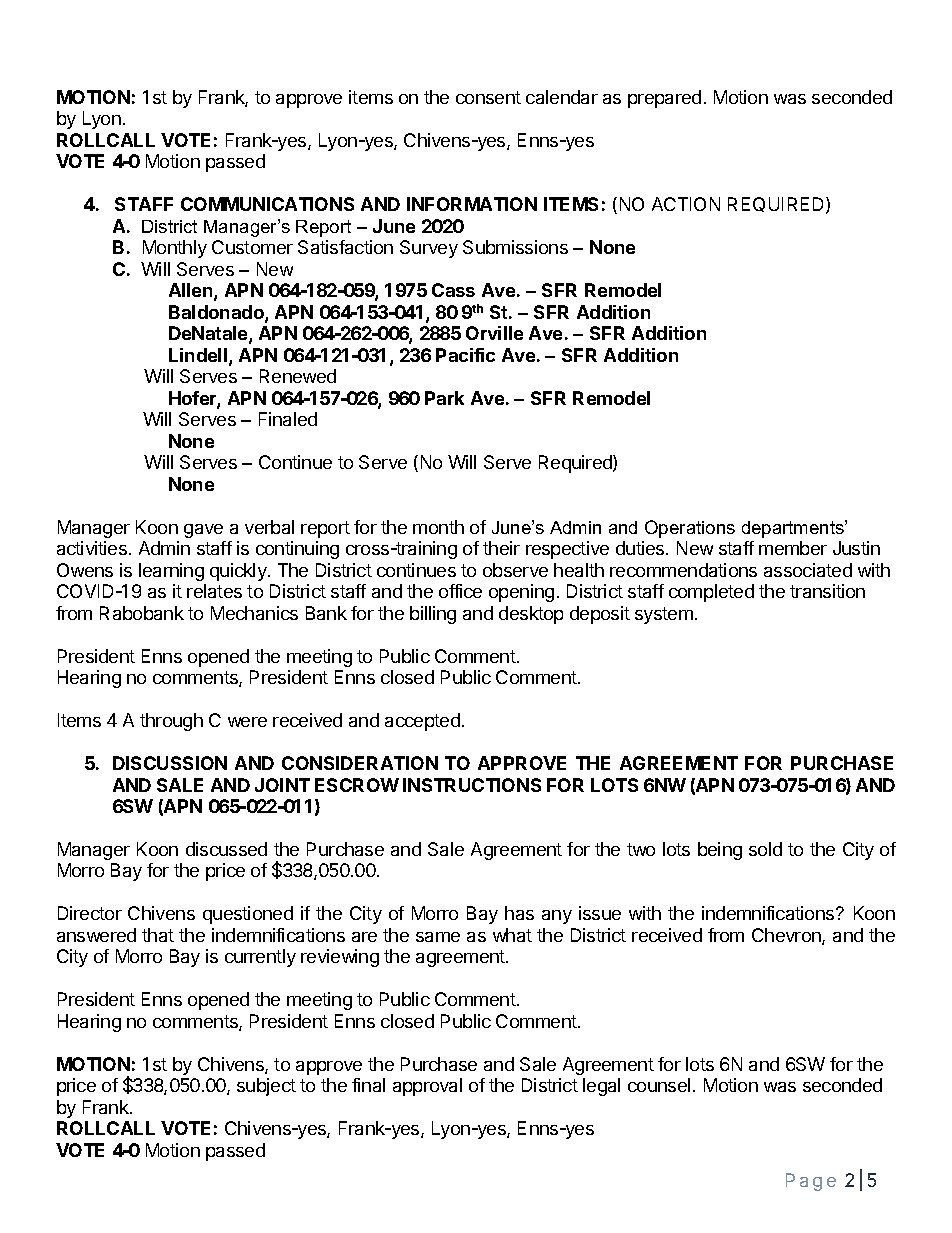 The image size is (952, 1233). I want to click on office, so click(460, 591).
